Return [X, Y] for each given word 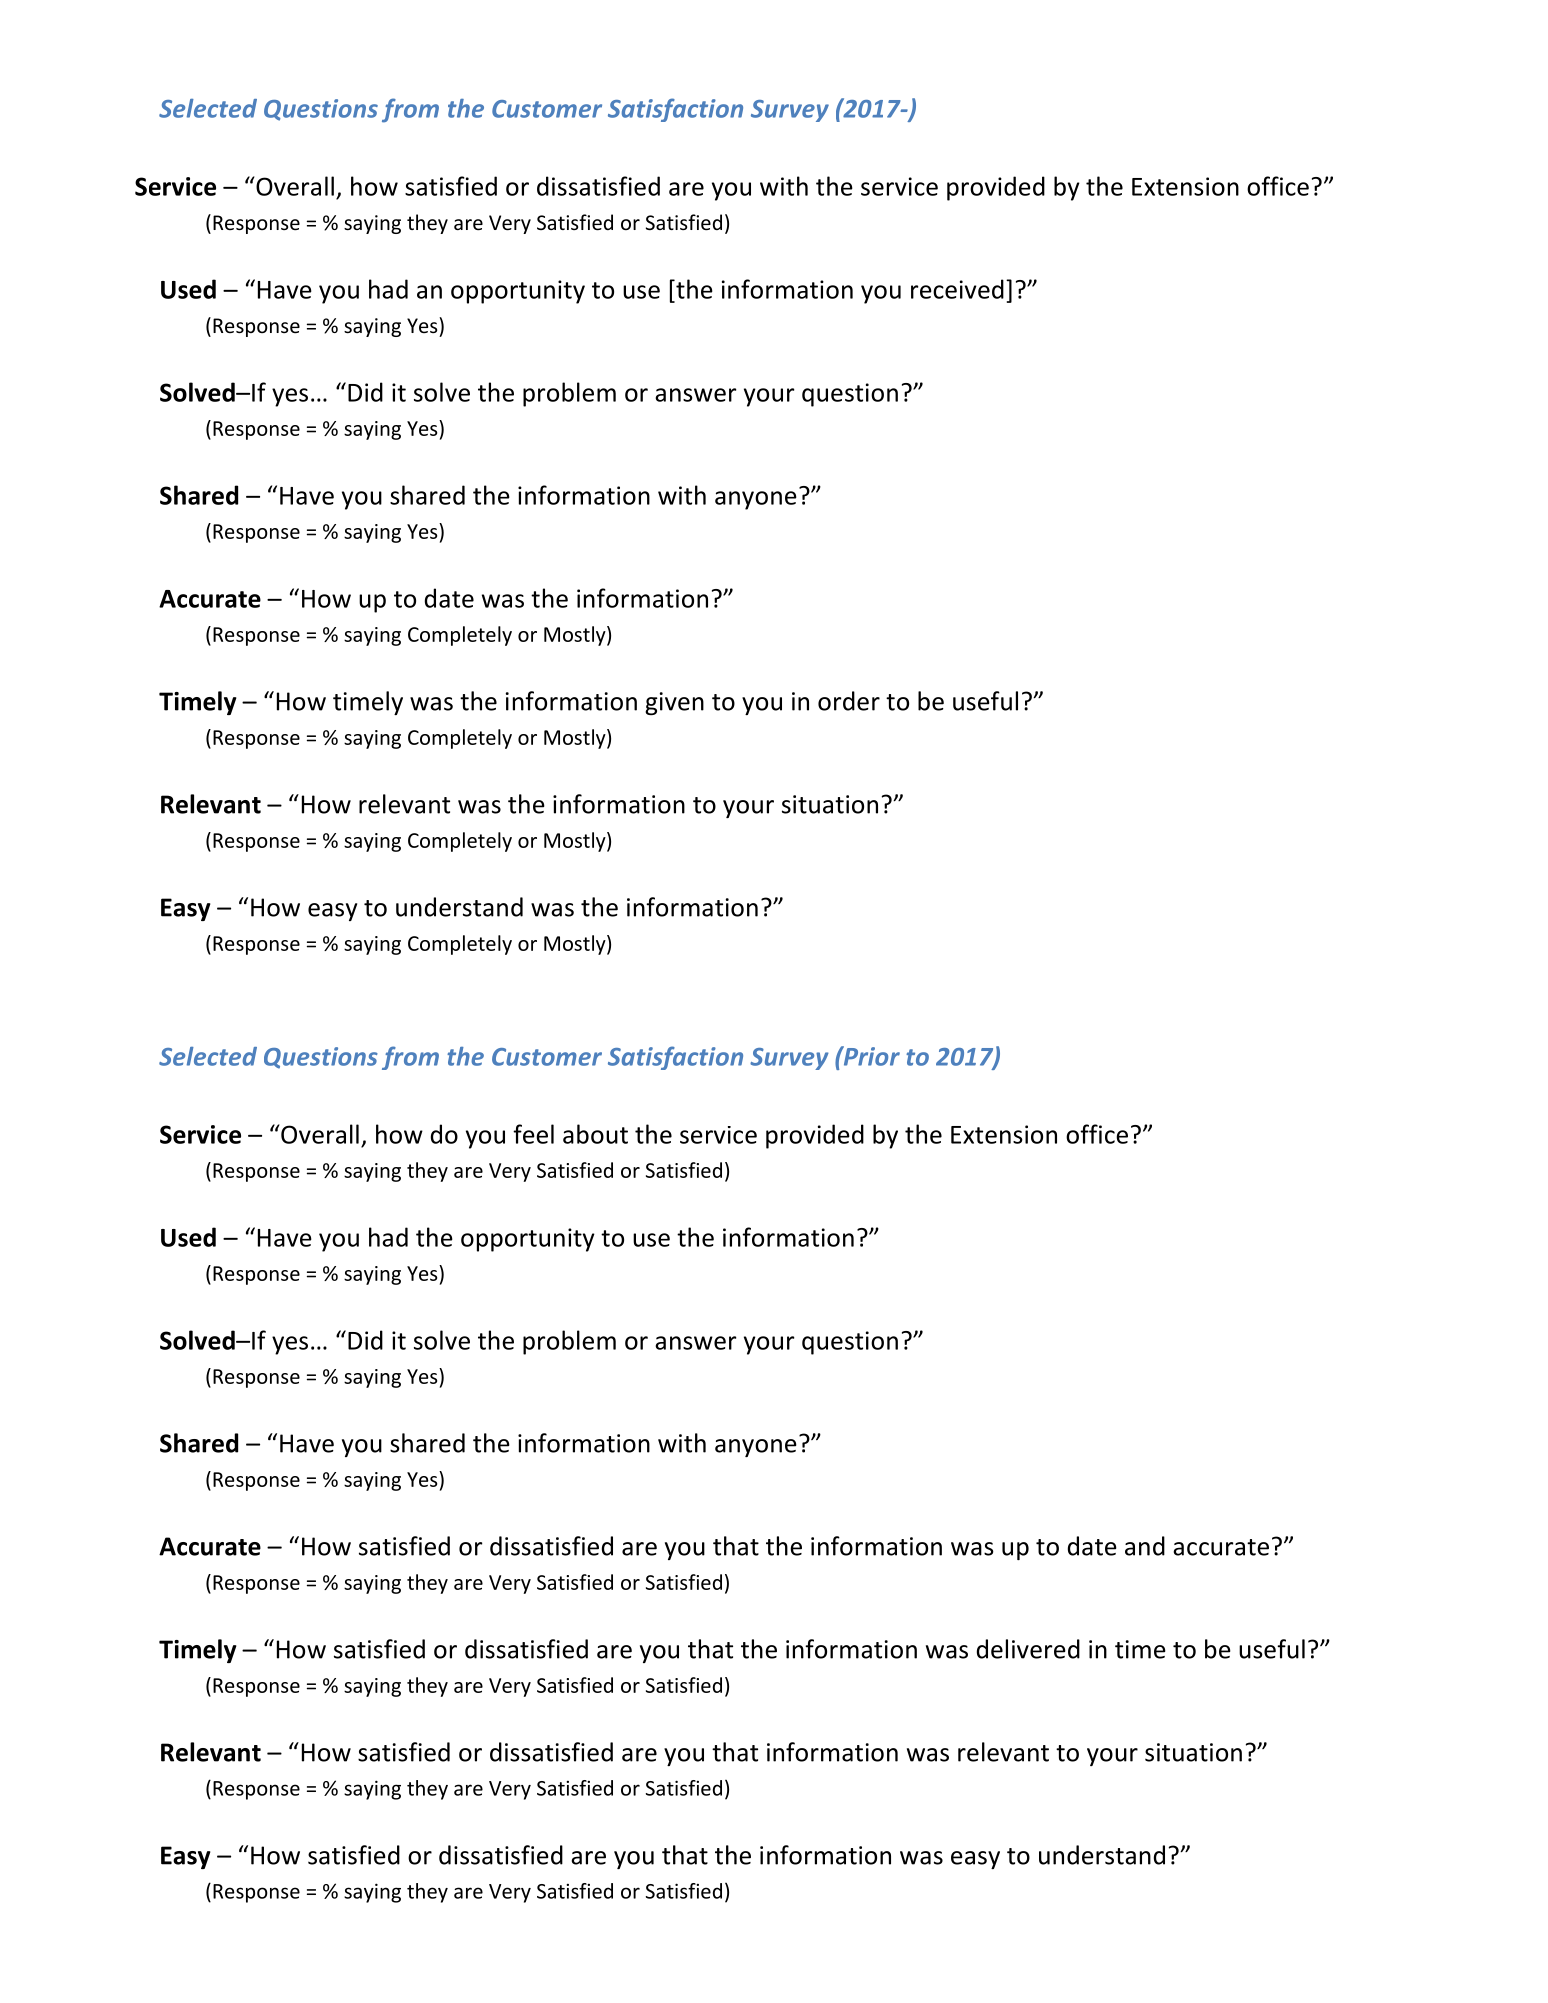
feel [533, 1134]
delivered [1028, 1649]
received [957, 289]
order [849, 701]
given [674, 703]
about [595, 1134]
